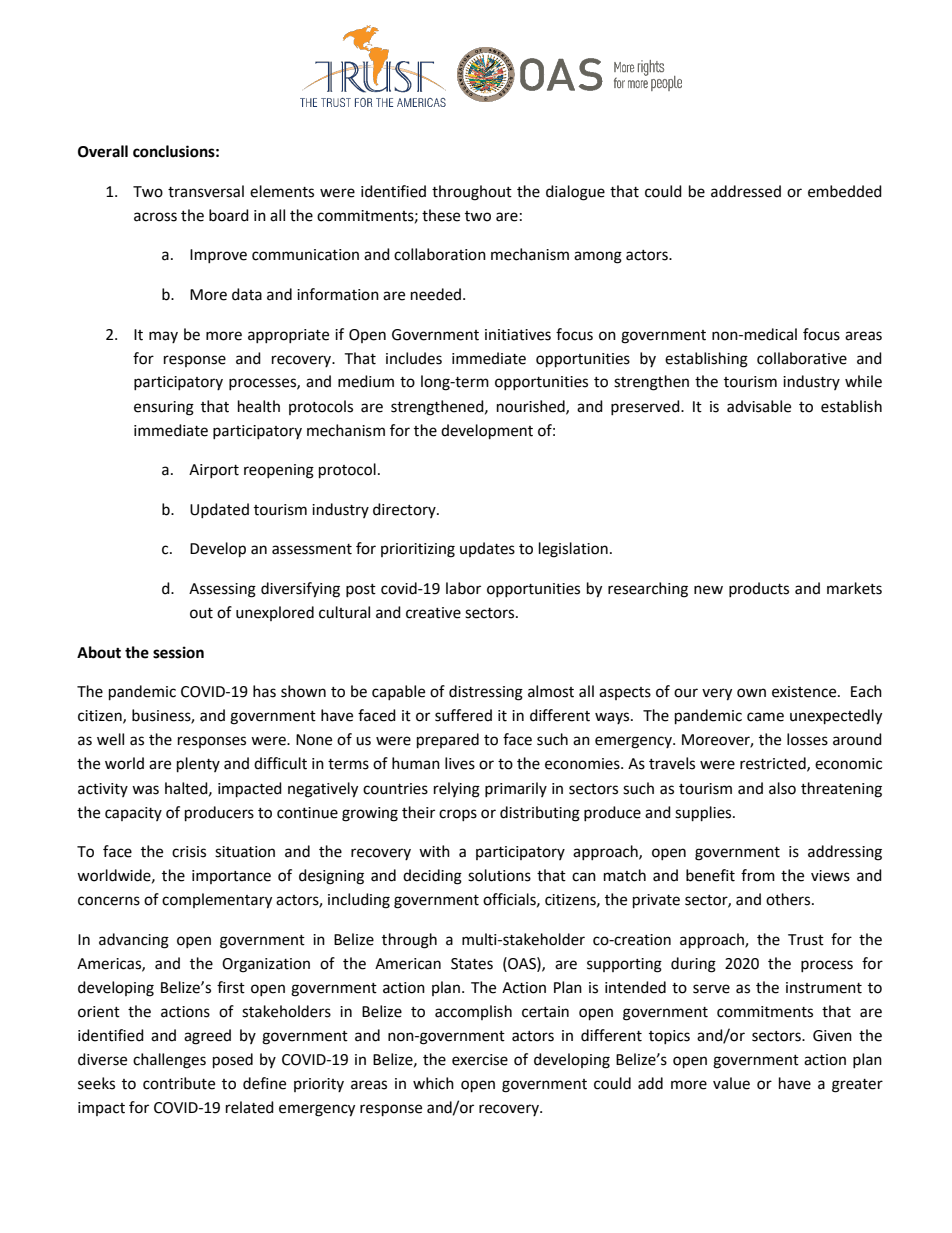 Image resolution: width=952 pixels, height=1233 pixels. Describe the element at coordinates (198, 765) in the screenshot. I see `plenty` at that location.
